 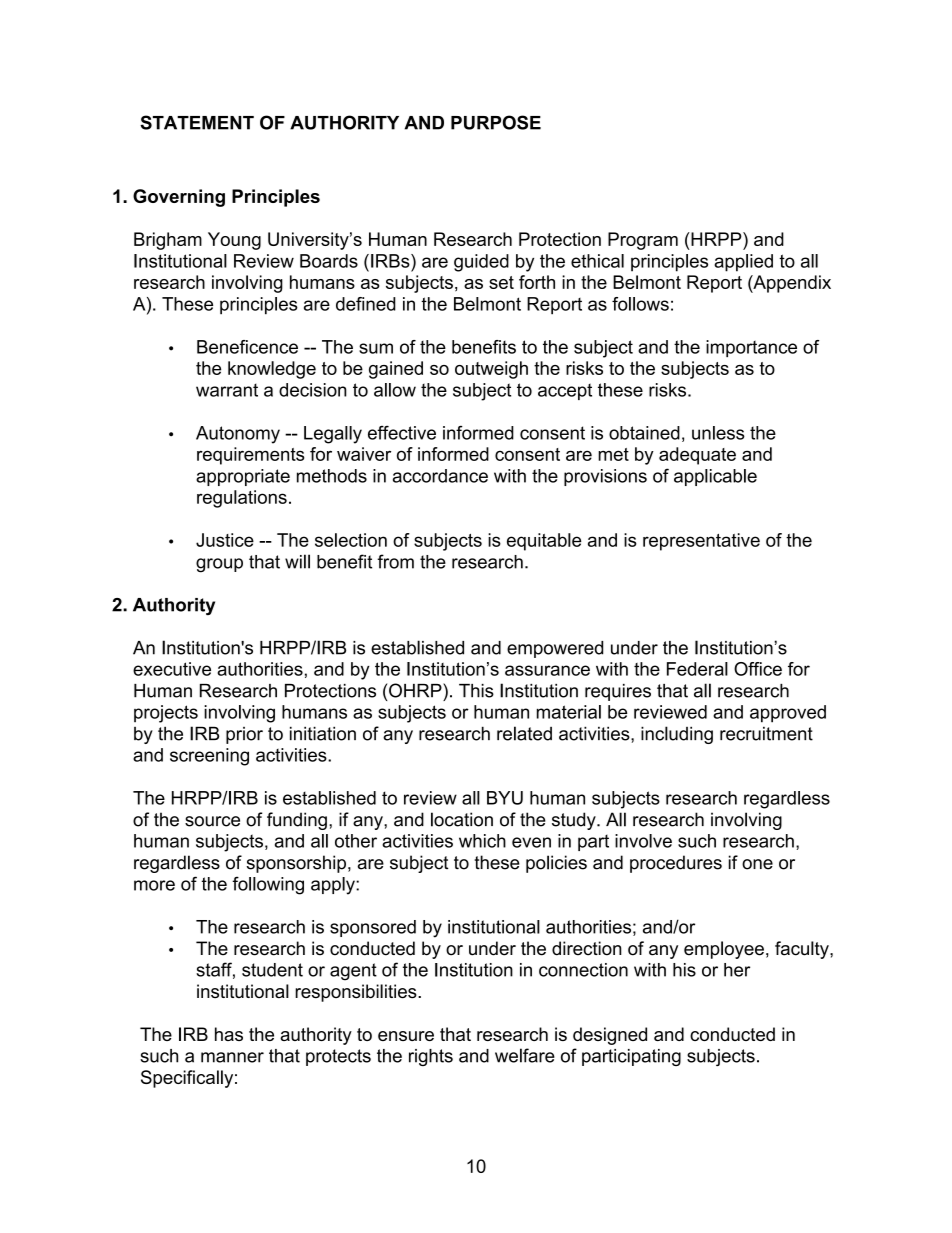 What do you see at coordinates (496, 122) in the screenshot?
I see `PURPOSE` at bounding box center [496, 122].
